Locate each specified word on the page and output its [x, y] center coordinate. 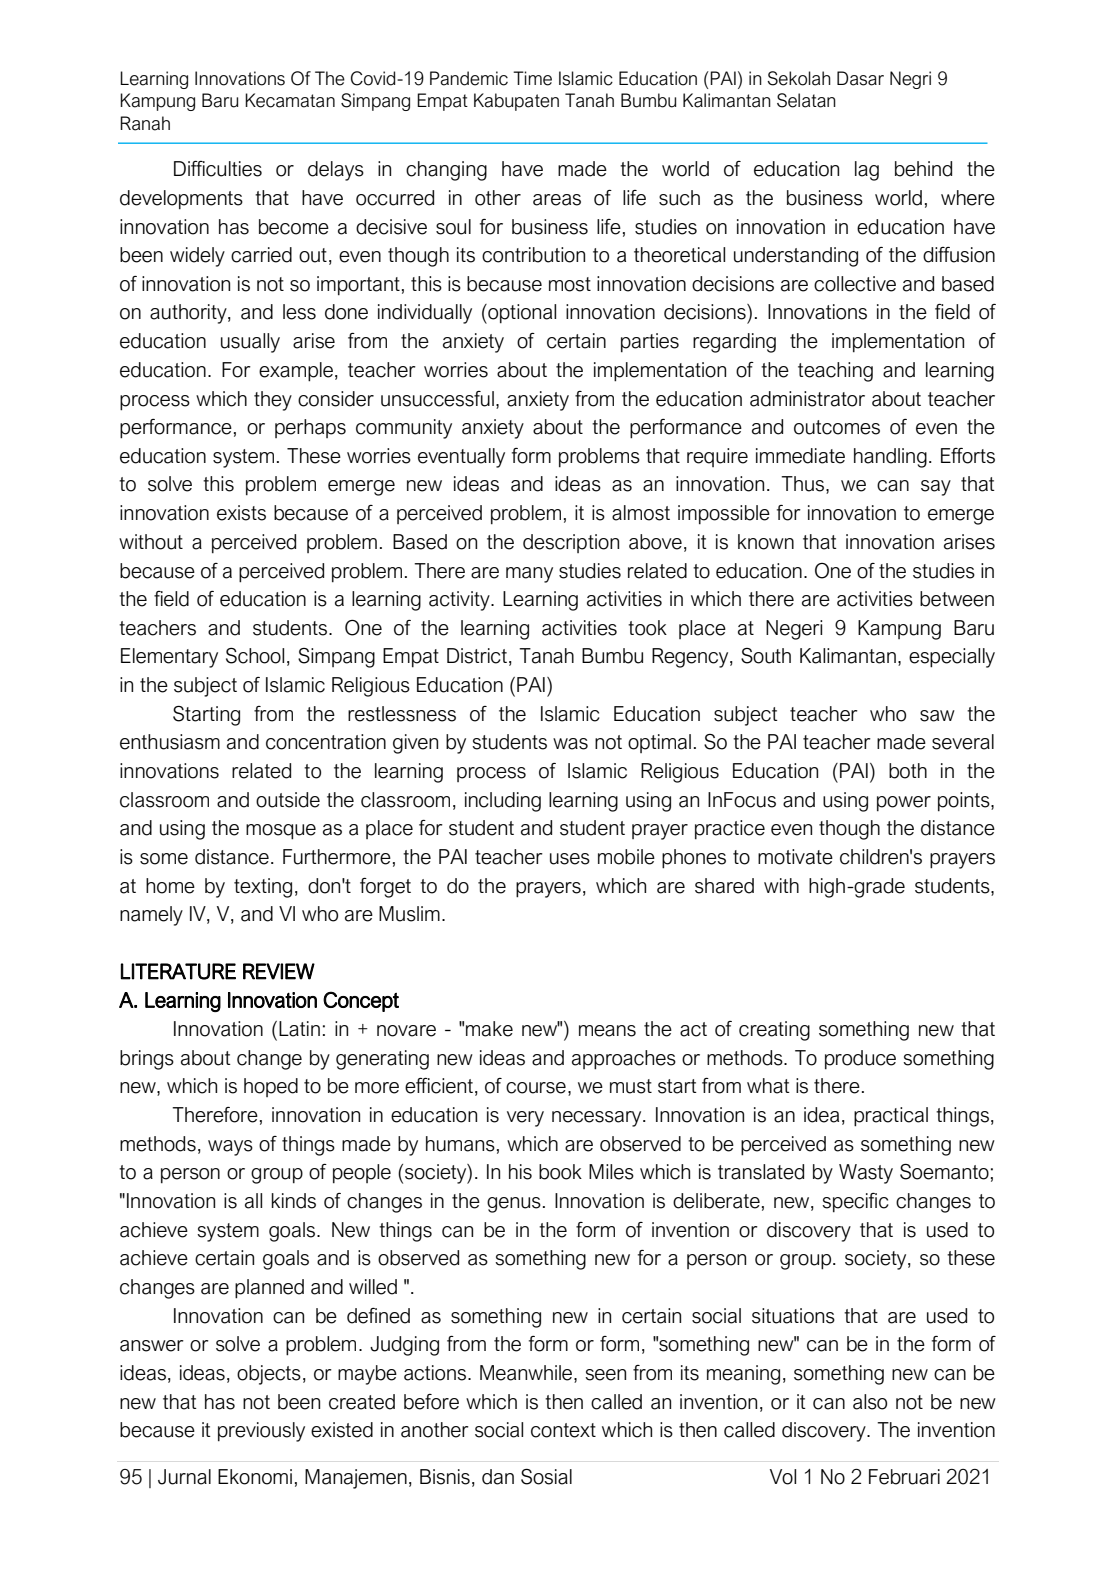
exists [241, 513]
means [607, 1031]
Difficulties [218, 169]
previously [261, 1432]
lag [867, 171]
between [957, 599]
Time [532, 78]
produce [860, 1060]
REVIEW [279, 971]
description [571, 543]
